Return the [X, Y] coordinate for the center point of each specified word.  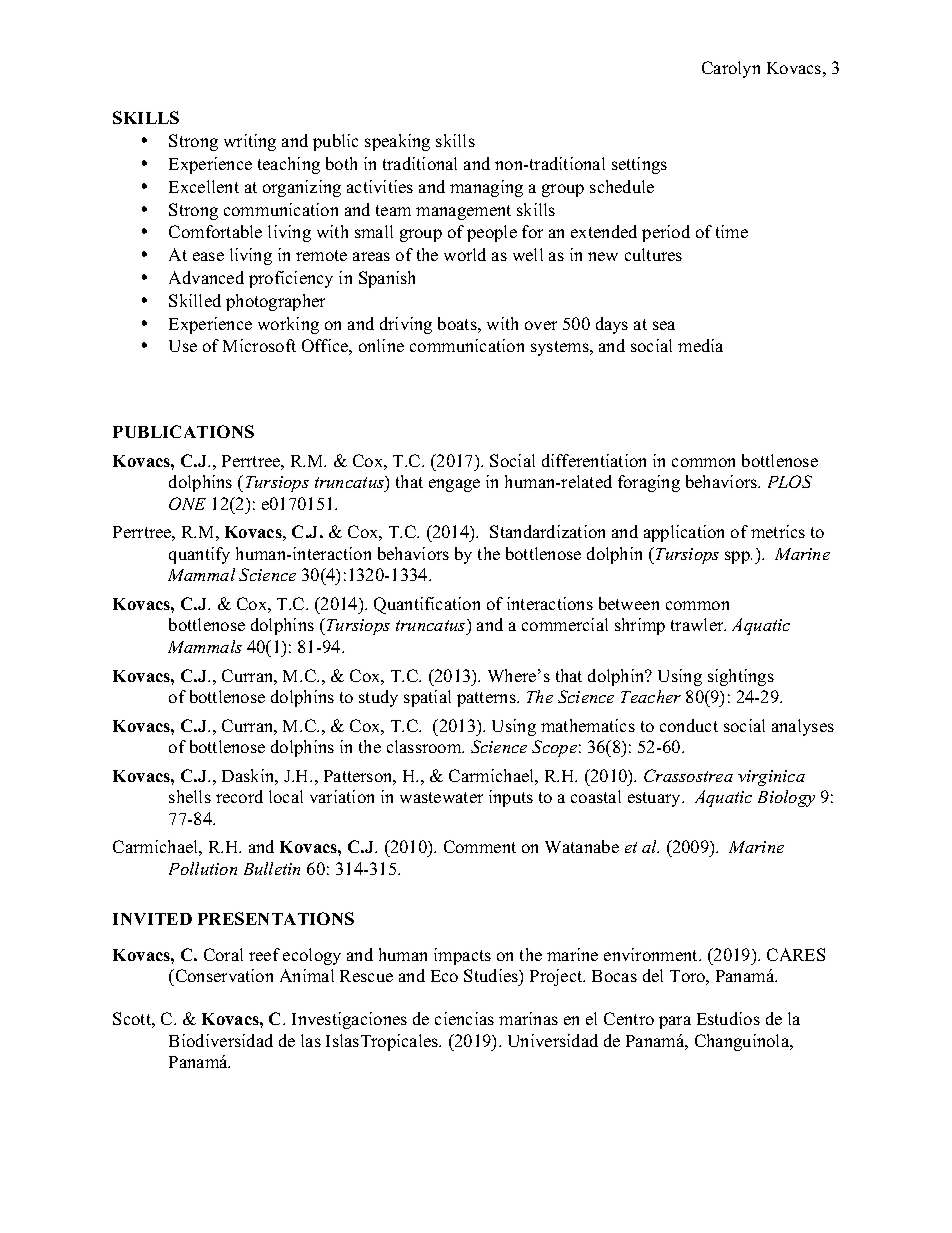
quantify [199, 555]
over [541, 325]
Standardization [547, 531]
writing [250, 142]
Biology [786, 798]
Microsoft [259, 345]
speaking [397, 142]
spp [738, 557]
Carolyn [731, 69]
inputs [511, 798]
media [700, 345]
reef [264, 954]
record [239, 796]
